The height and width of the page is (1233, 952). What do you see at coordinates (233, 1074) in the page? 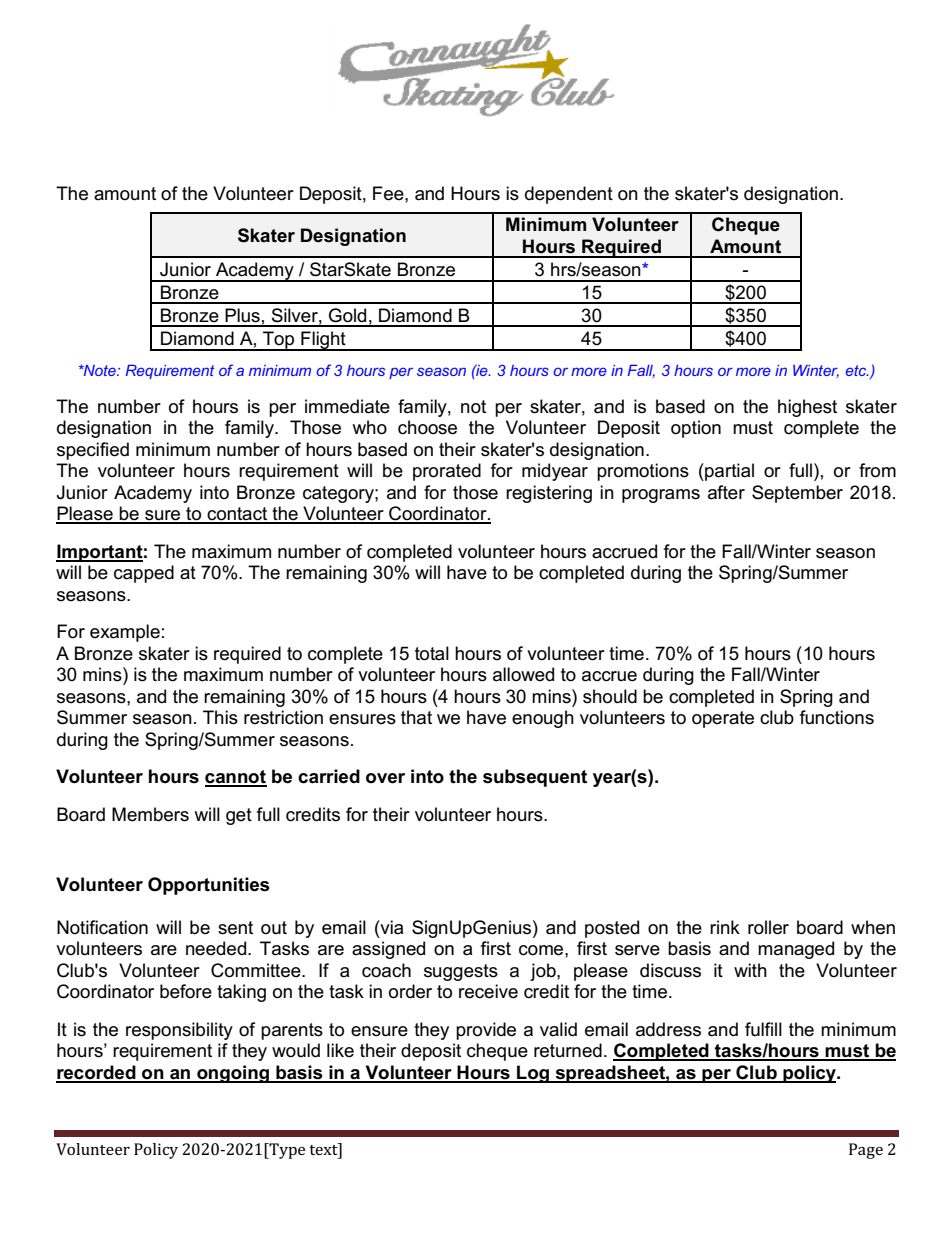
I see `ongoing` at bounding box center [233, 1074].
